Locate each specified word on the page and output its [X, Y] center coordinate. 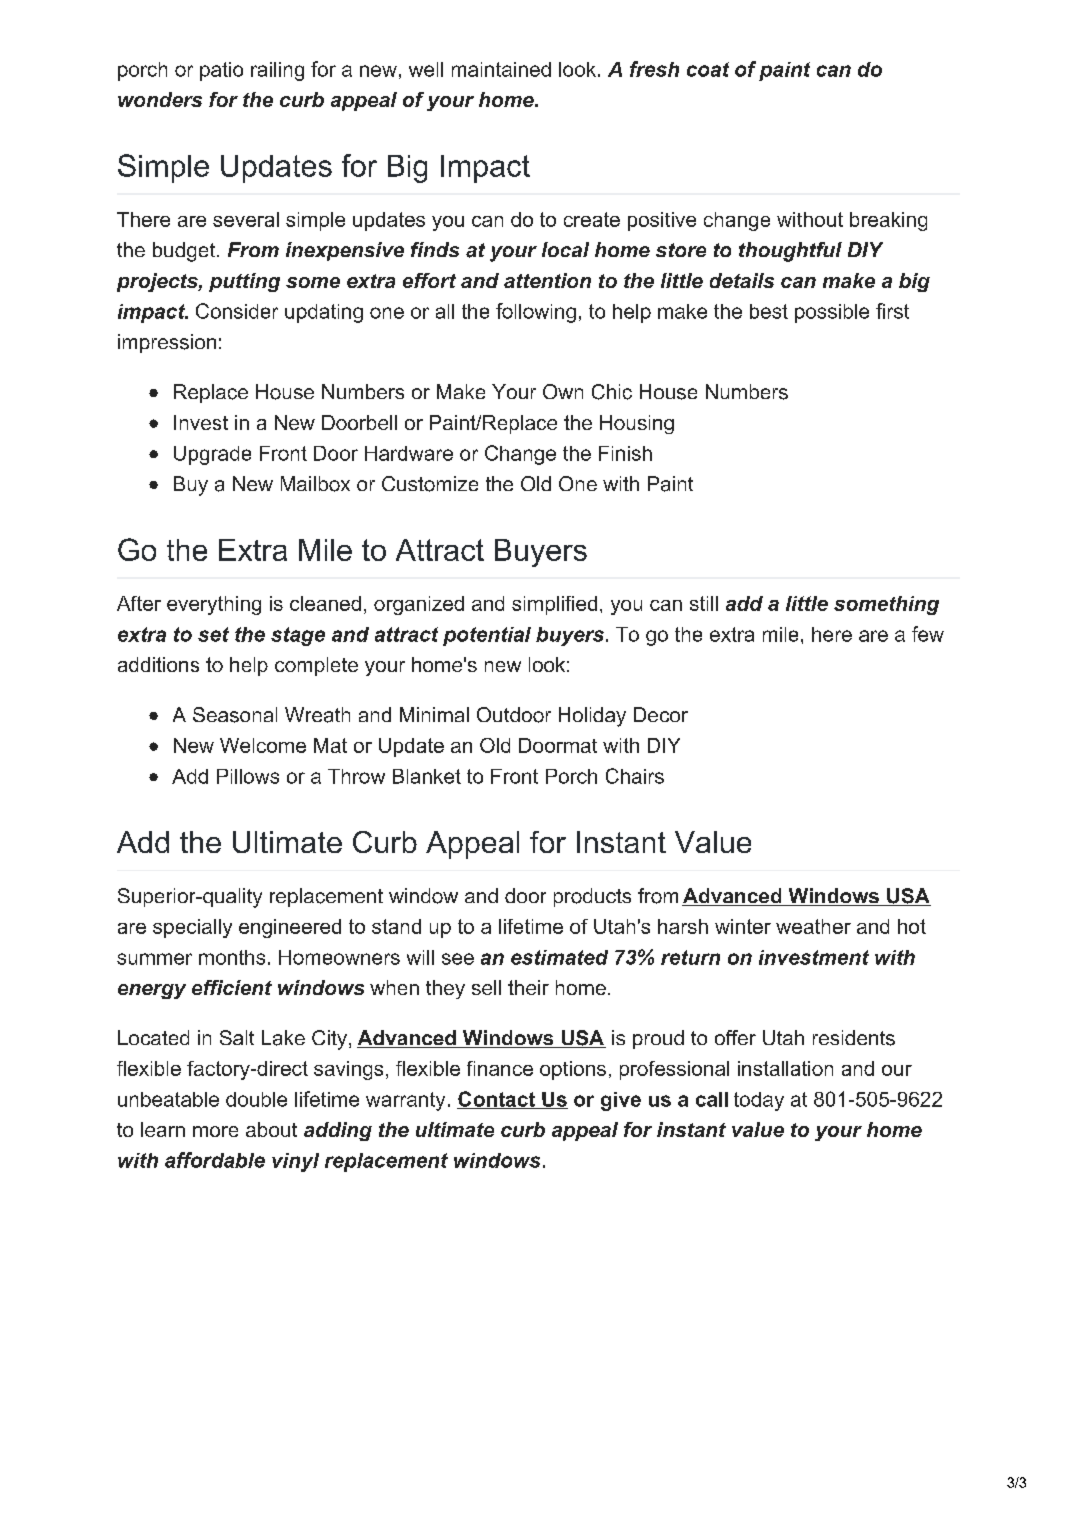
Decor [661, 714]
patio [221, 71]
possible [832, 313]
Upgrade [212, 455]
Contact [497, 1100]
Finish [625, 453]
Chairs [635, 776]
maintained [501, 69]
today [759, 1101]
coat [708, 69]
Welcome [263, 745]
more [215, 1131]
